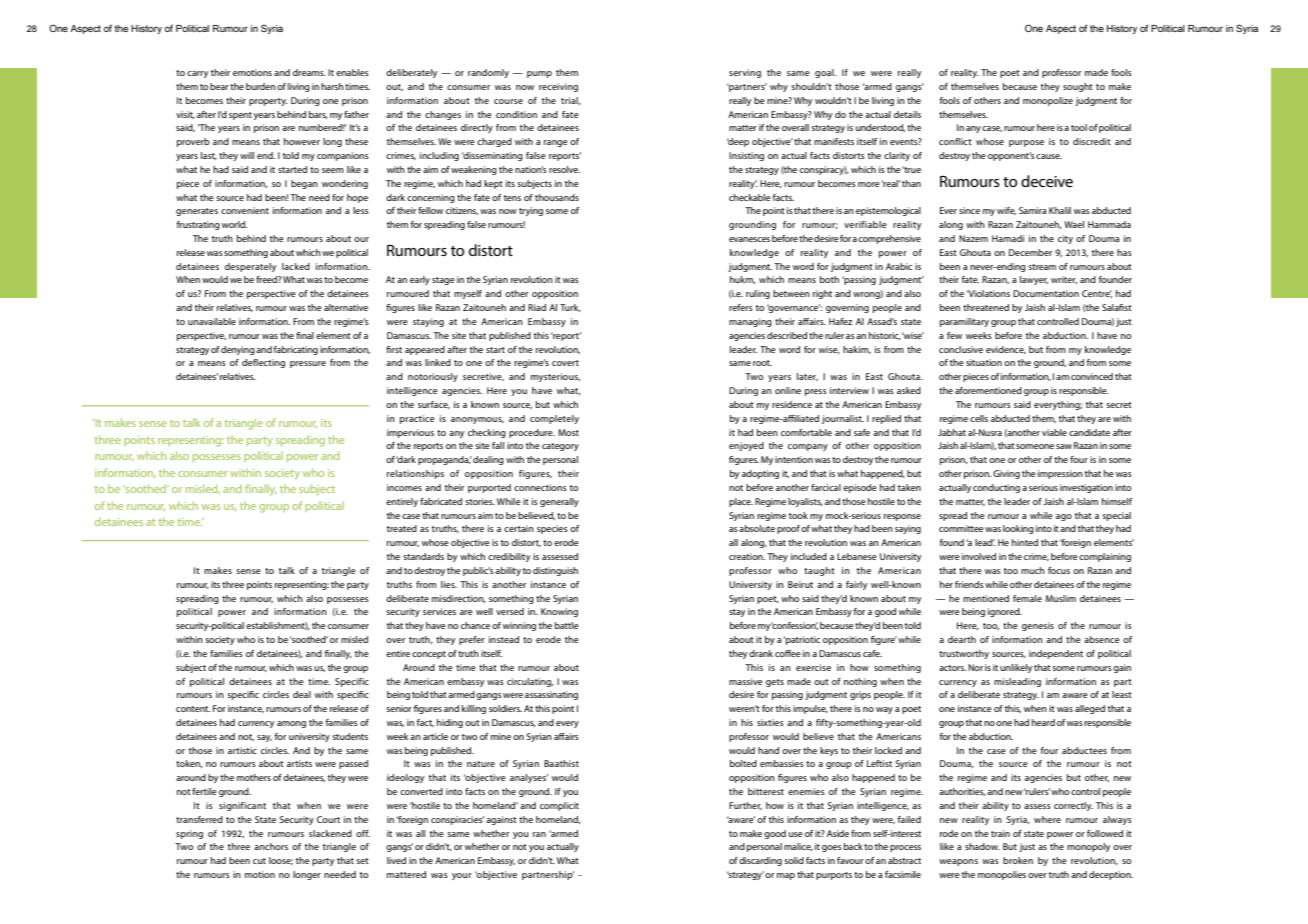  I want to click on lawyer, so click(1034, 280).
